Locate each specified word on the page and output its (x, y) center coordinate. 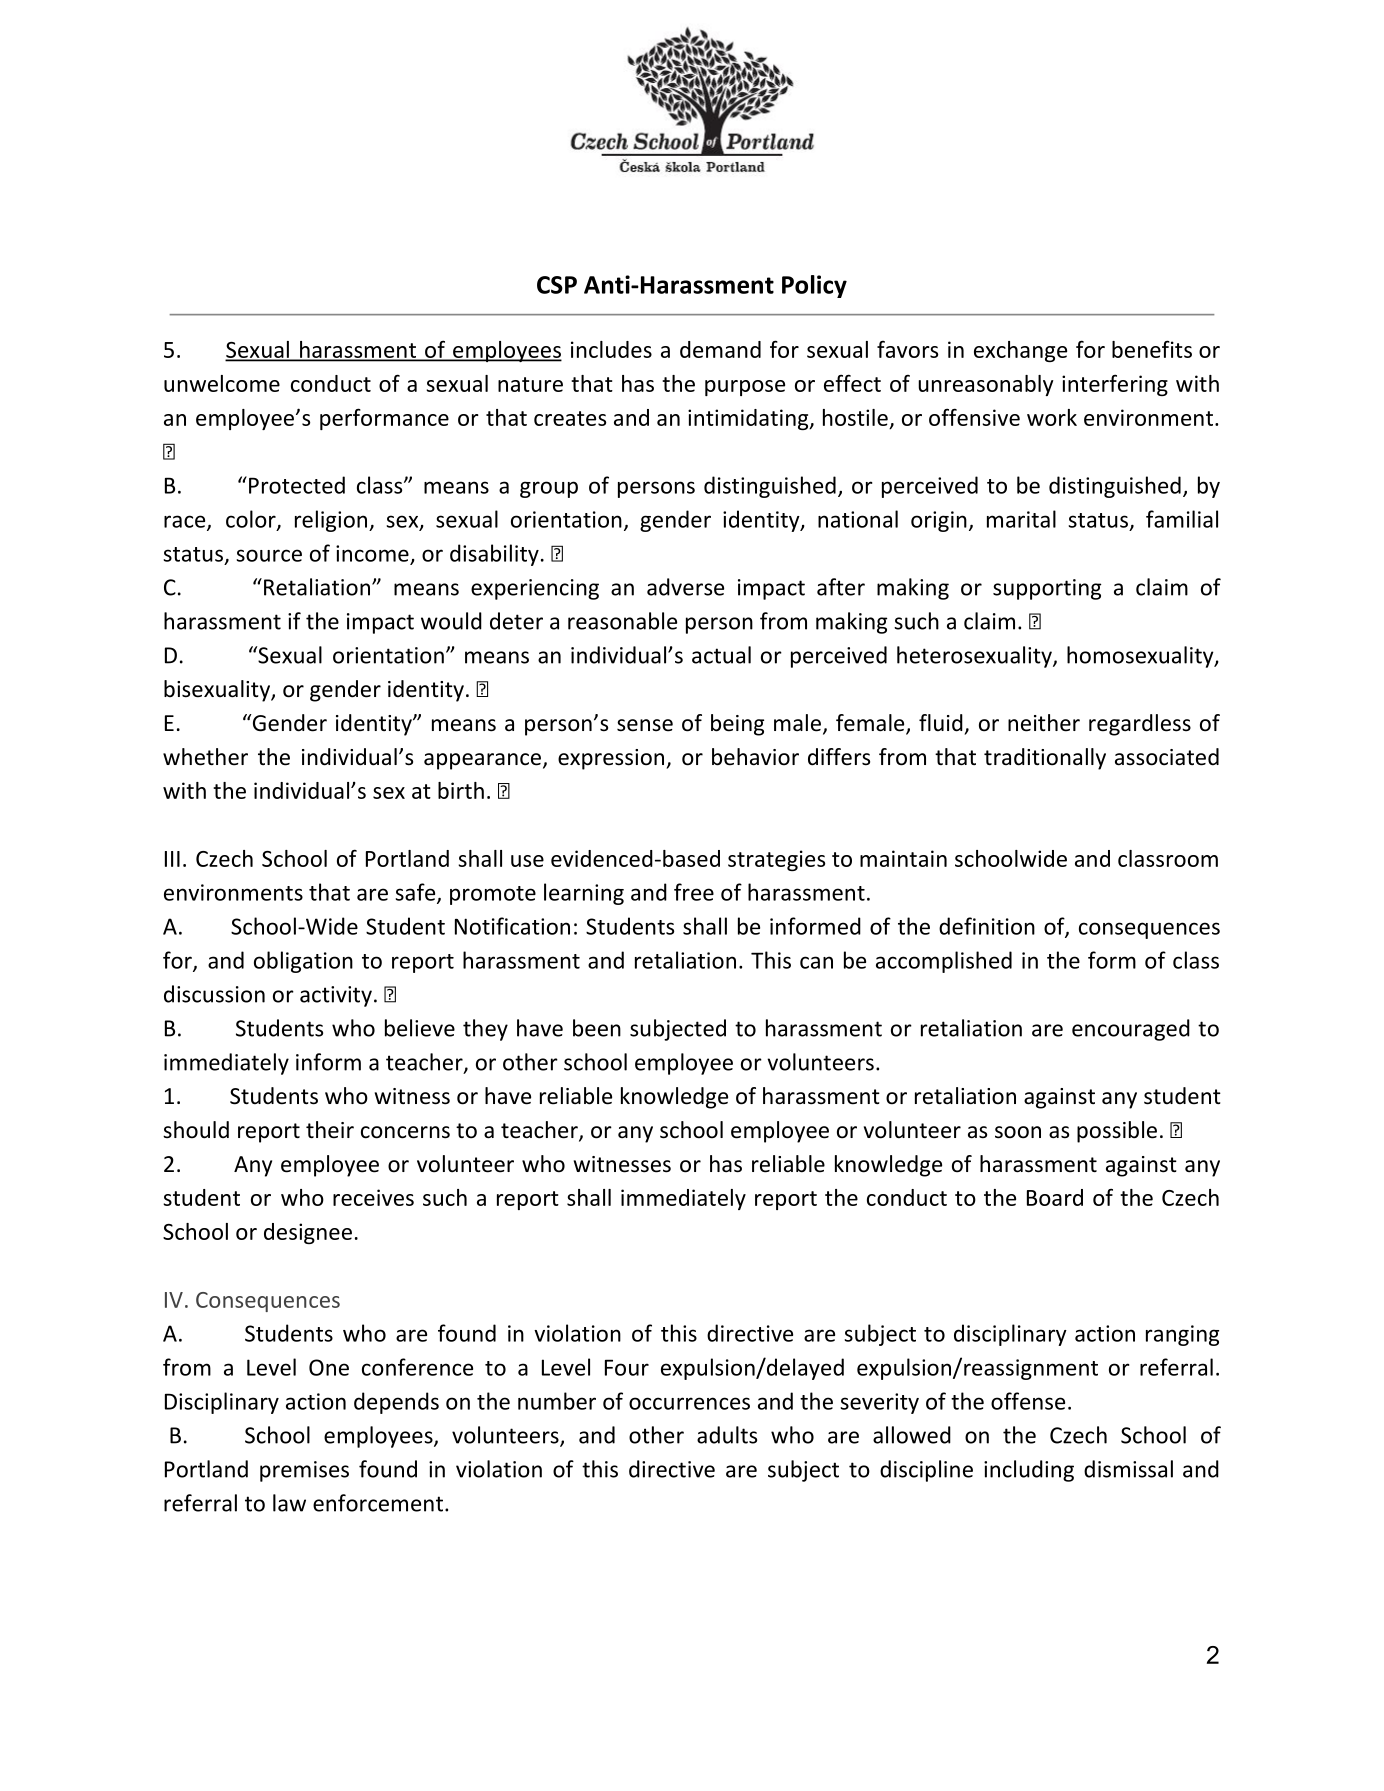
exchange (1020, 351)
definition (987, 926)
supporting (1047, 589)
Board (1055, 1197)
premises (304, 1471)
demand (720, 349)
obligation (303, 962)
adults (727, 1435)
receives (373, 1197)
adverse (685, 587)
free (694, 892)
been (597, 1028)
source (269, 555)
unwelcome (222, 383)
